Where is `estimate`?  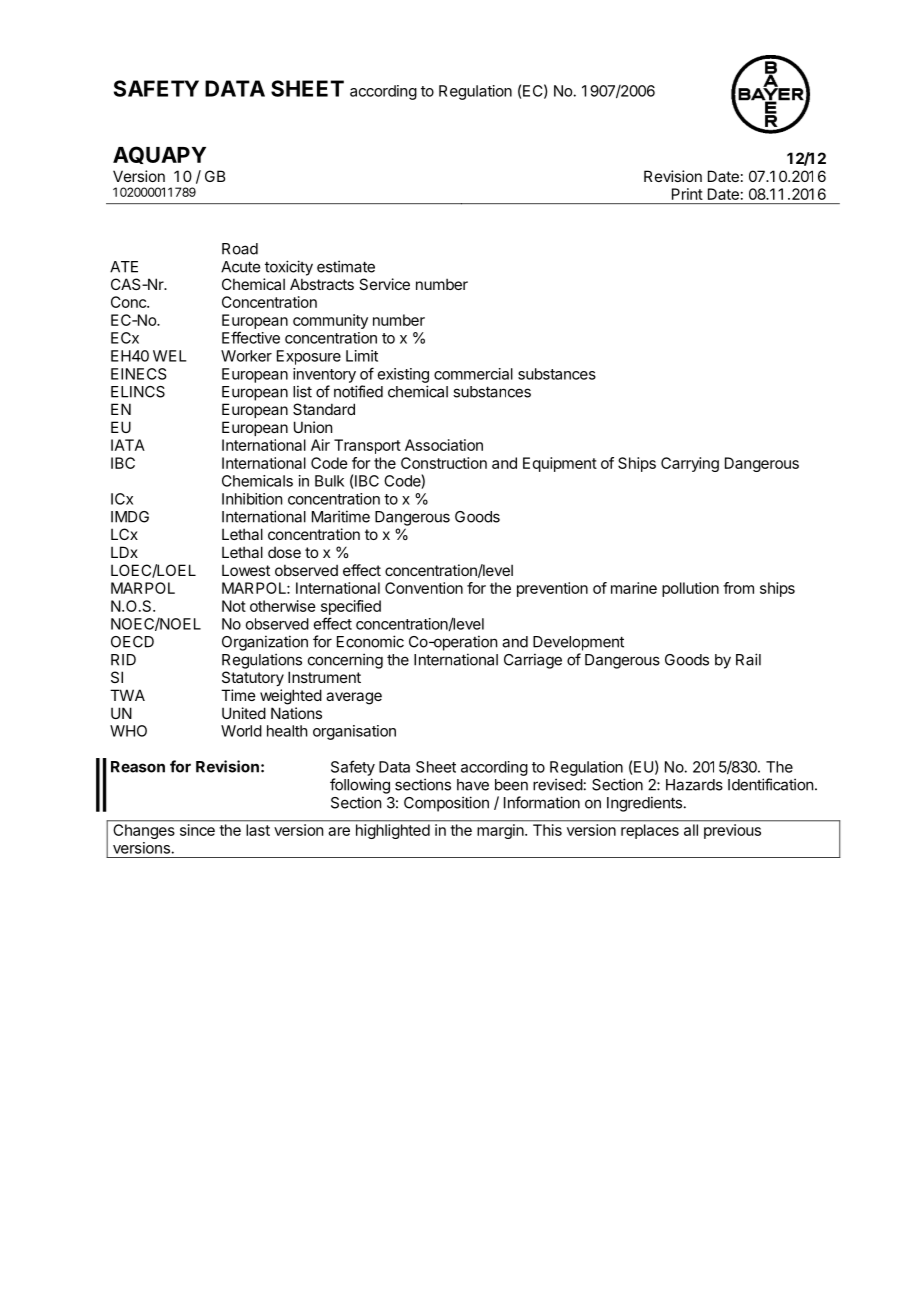 estimate is located at coordinates (346, 266).
